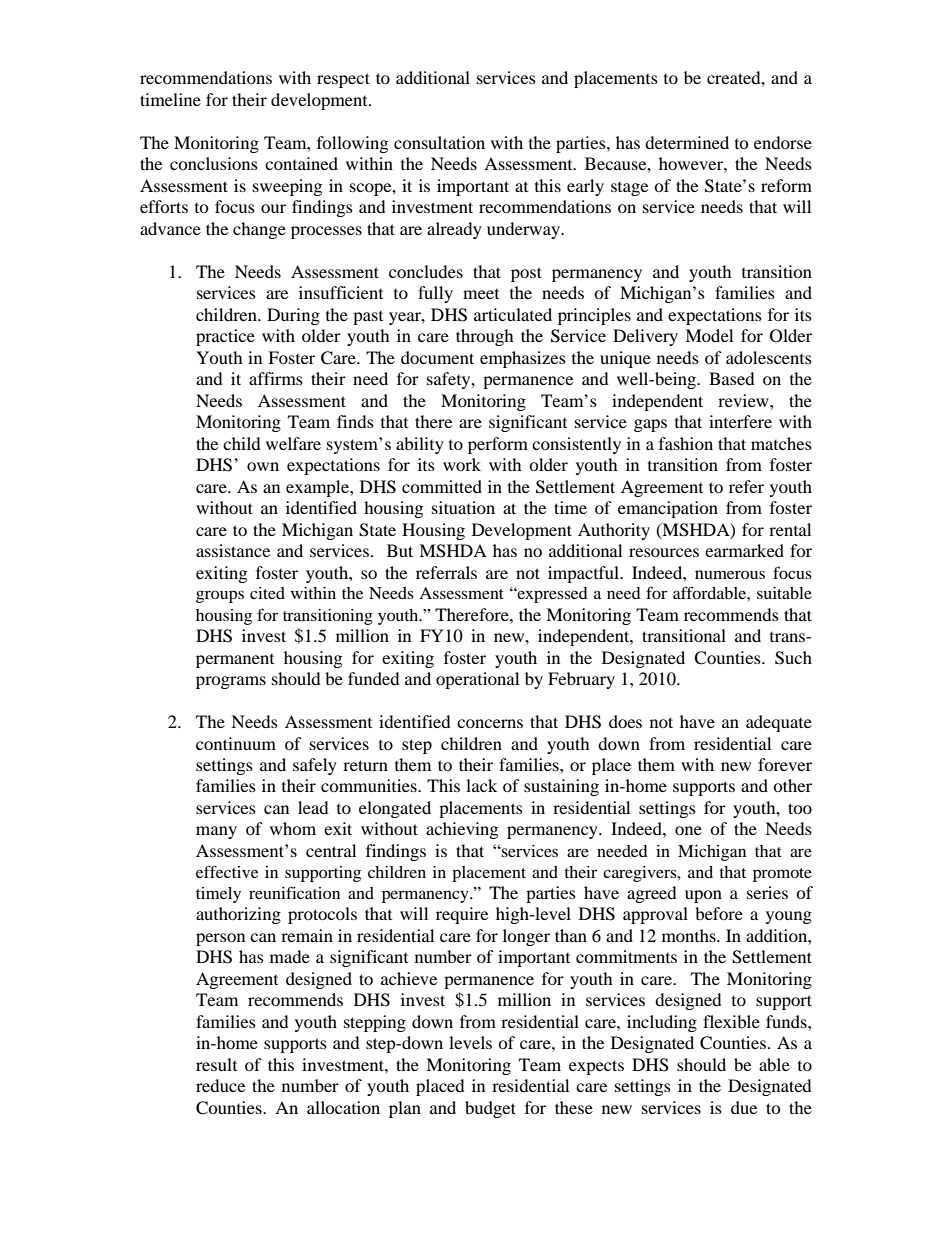  What do you see at coordinates (439, 142) in the page?
I see `consultation` at bounding box center [439, 142].
